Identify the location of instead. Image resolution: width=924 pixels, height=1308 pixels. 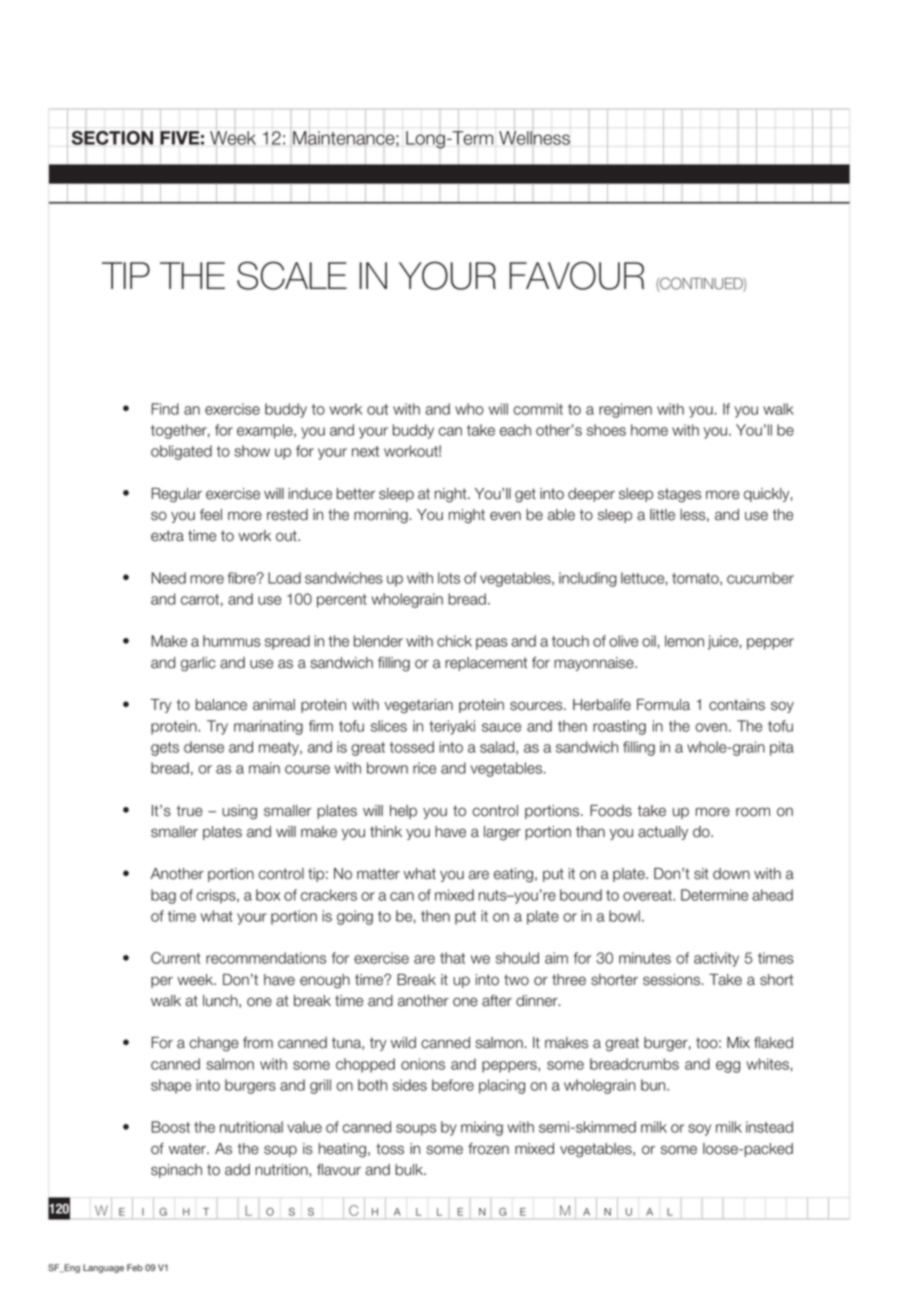
(769, 1127).
